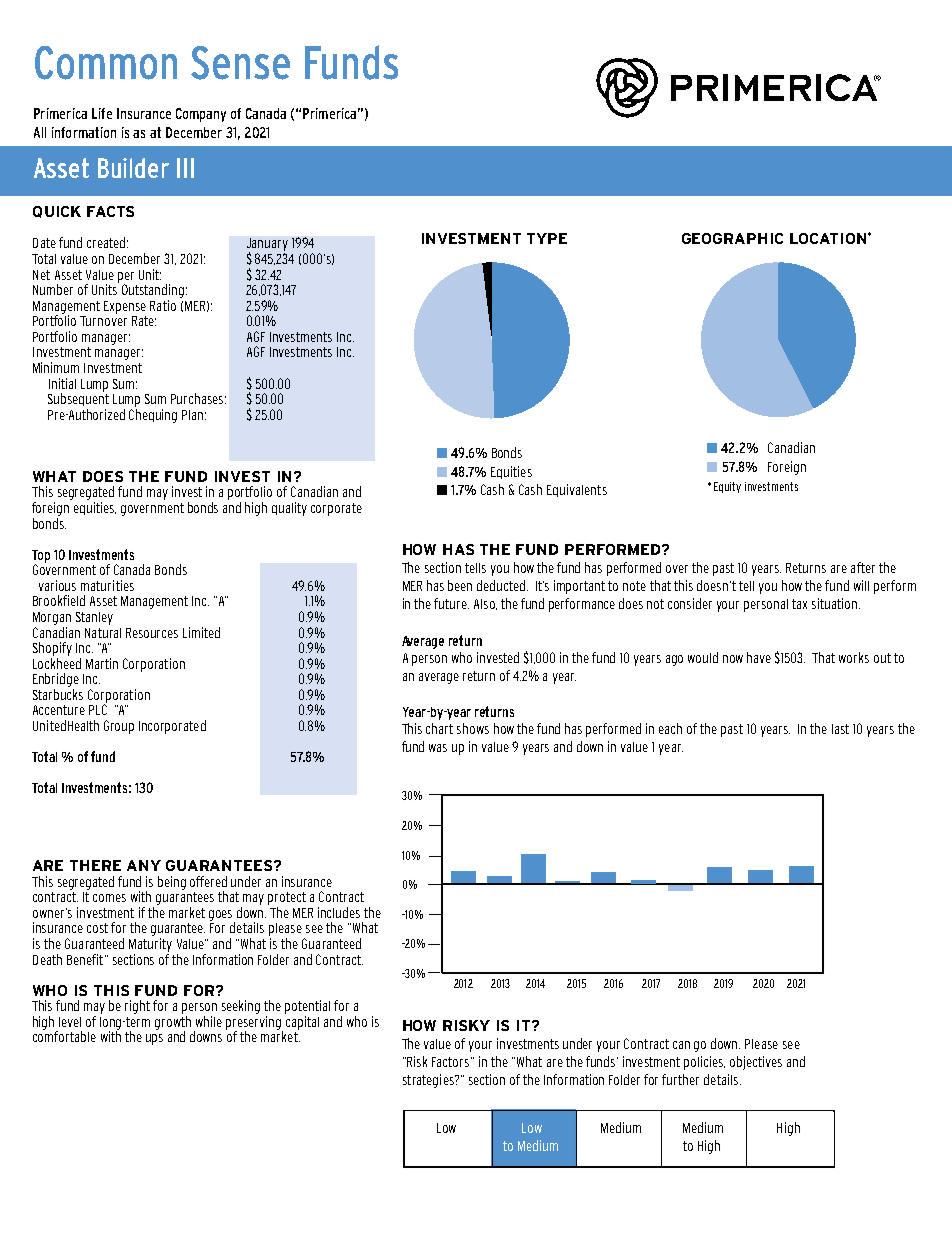 Image resolution: width=952 pixels, height=1233 pixels. What do you see at coordinates (727, 487) in the screenshot?
I see `Equity` at bounding box center [727, 487].
